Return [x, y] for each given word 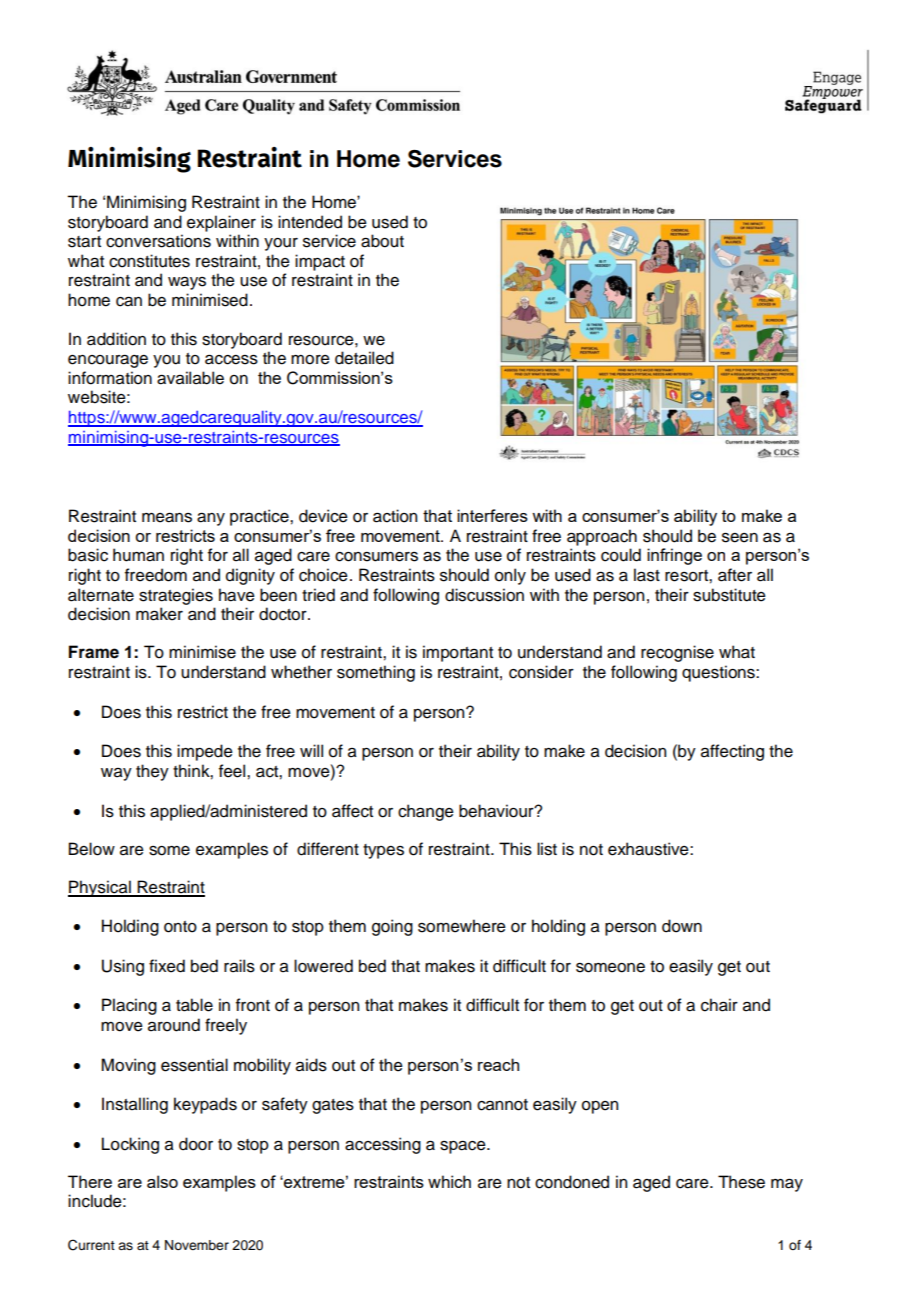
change [426, 812]
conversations [158, 241]
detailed [364, 358]
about [382, 241]
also [162, 1181]
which [449, 1181]
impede [205, 752]
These [741, 1182]
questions [719, 673]
